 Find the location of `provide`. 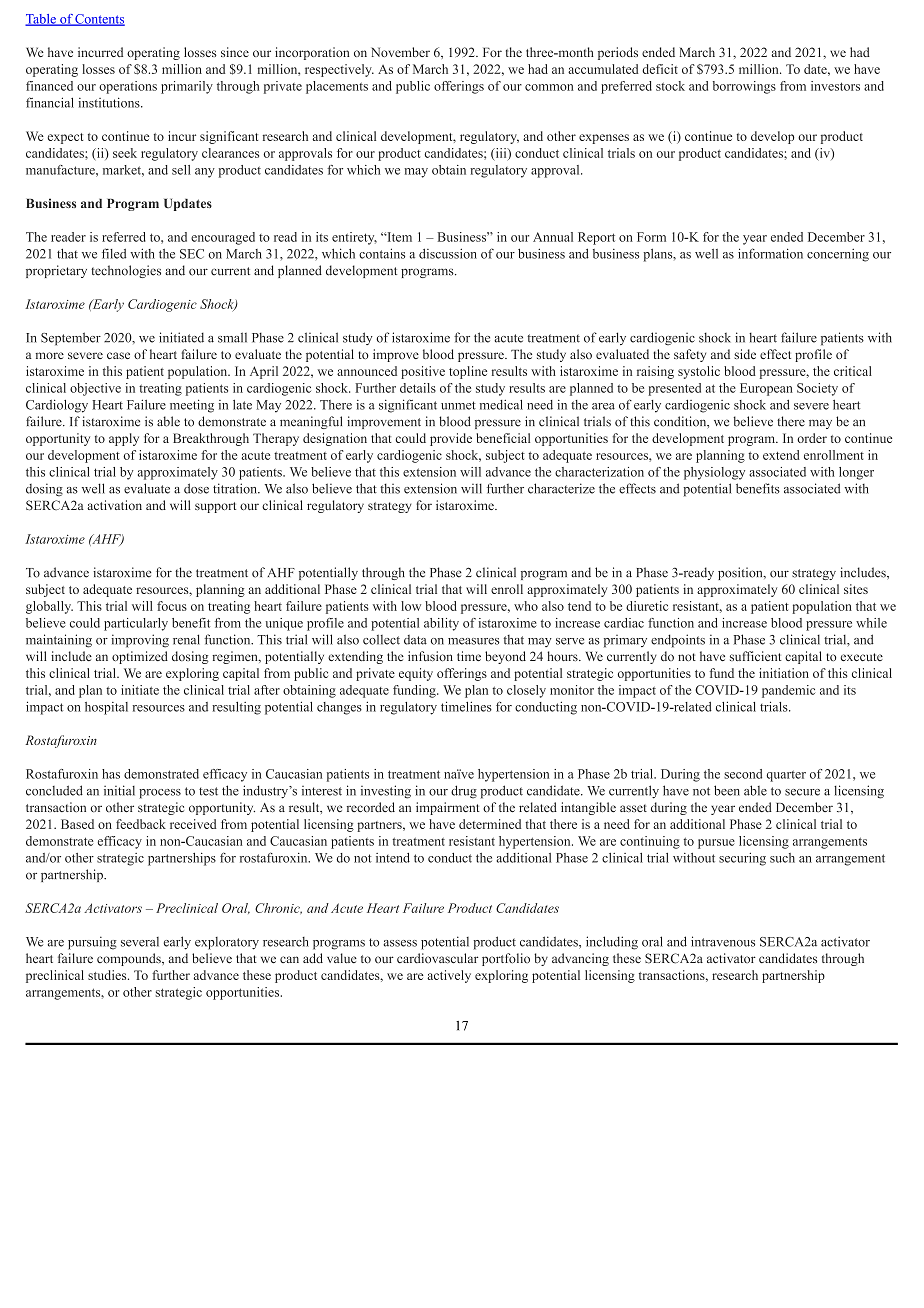

provide is located at coordinates (451, 439).
